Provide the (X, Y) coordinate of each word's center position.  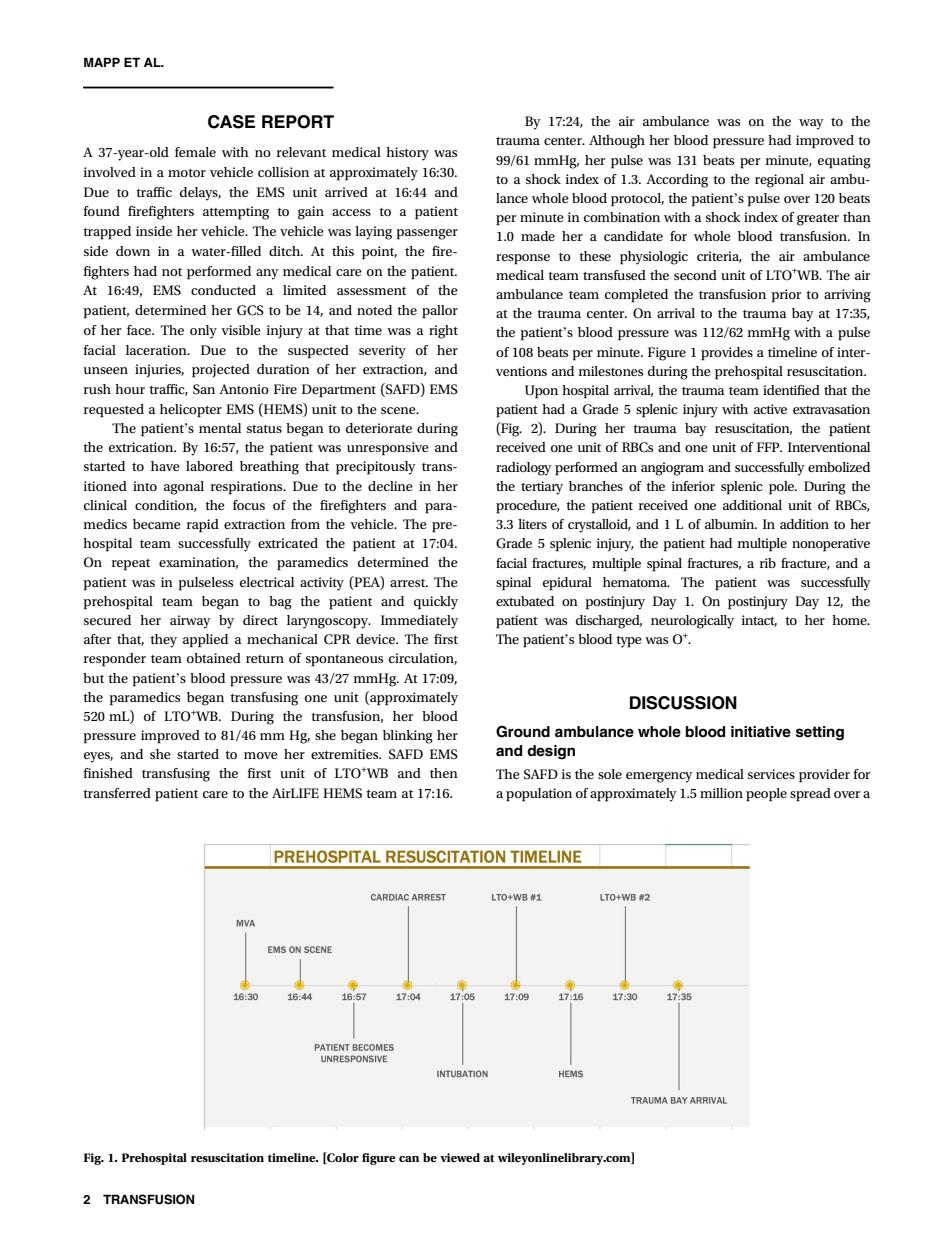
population (539, 795)
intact (759, 621)
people (766, 795)
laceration (157, 350)
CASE (231, 122)
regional (779, 181)
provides (727, 354)
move (261, 755)
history (407, 154)
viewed (460, 1157)
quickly (436, 603)
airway (190, 622)
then (444, 773)
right (443, 332)
